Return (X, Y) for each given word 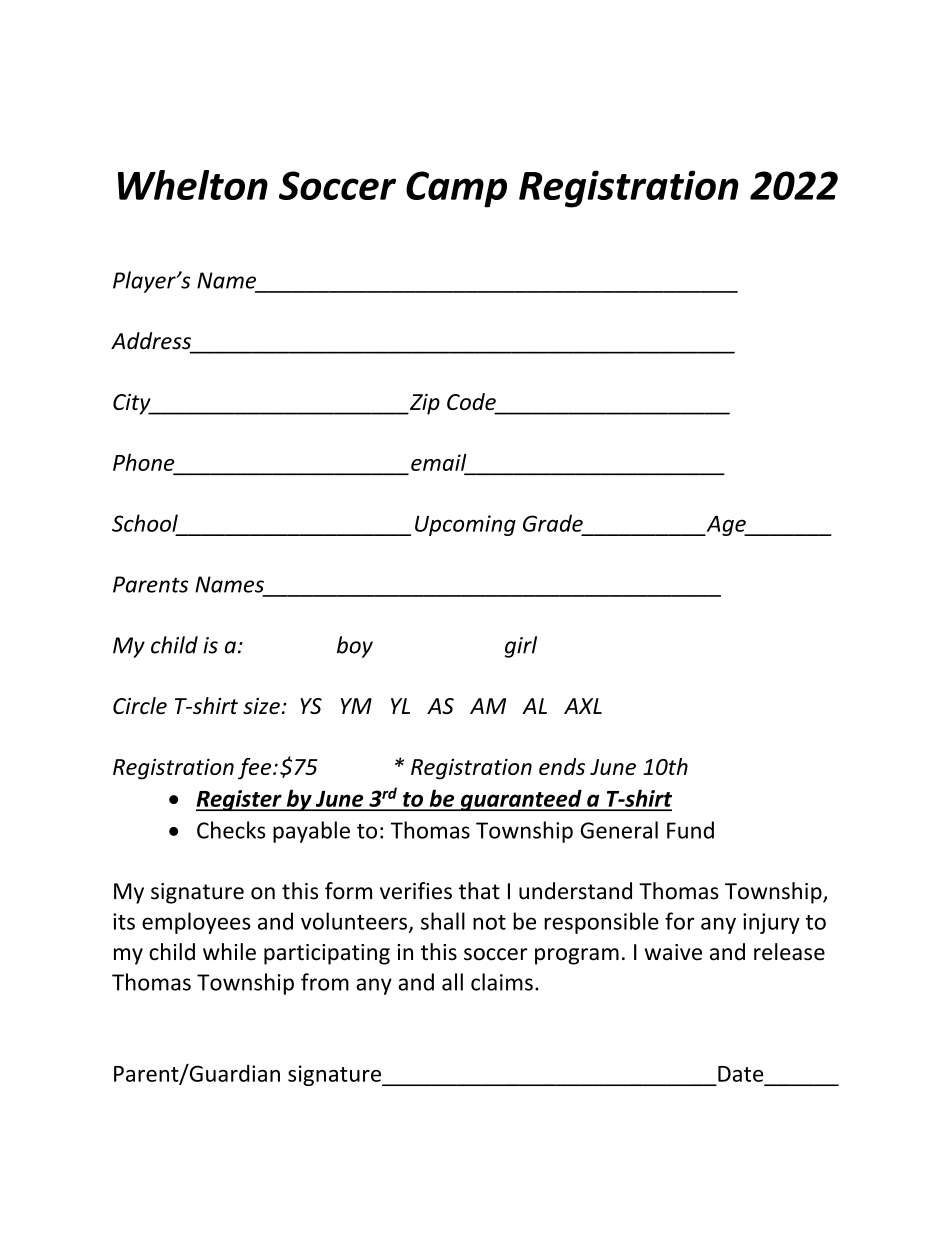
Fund (690, 830)
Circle (140, 705)
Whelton (193, 185)
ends (562, 766)
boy (355, 647)
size (261, 706)
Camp (456, 189)
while (229, 952)
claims (502, 982)
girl (521, 647)
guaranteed (521, 800)
